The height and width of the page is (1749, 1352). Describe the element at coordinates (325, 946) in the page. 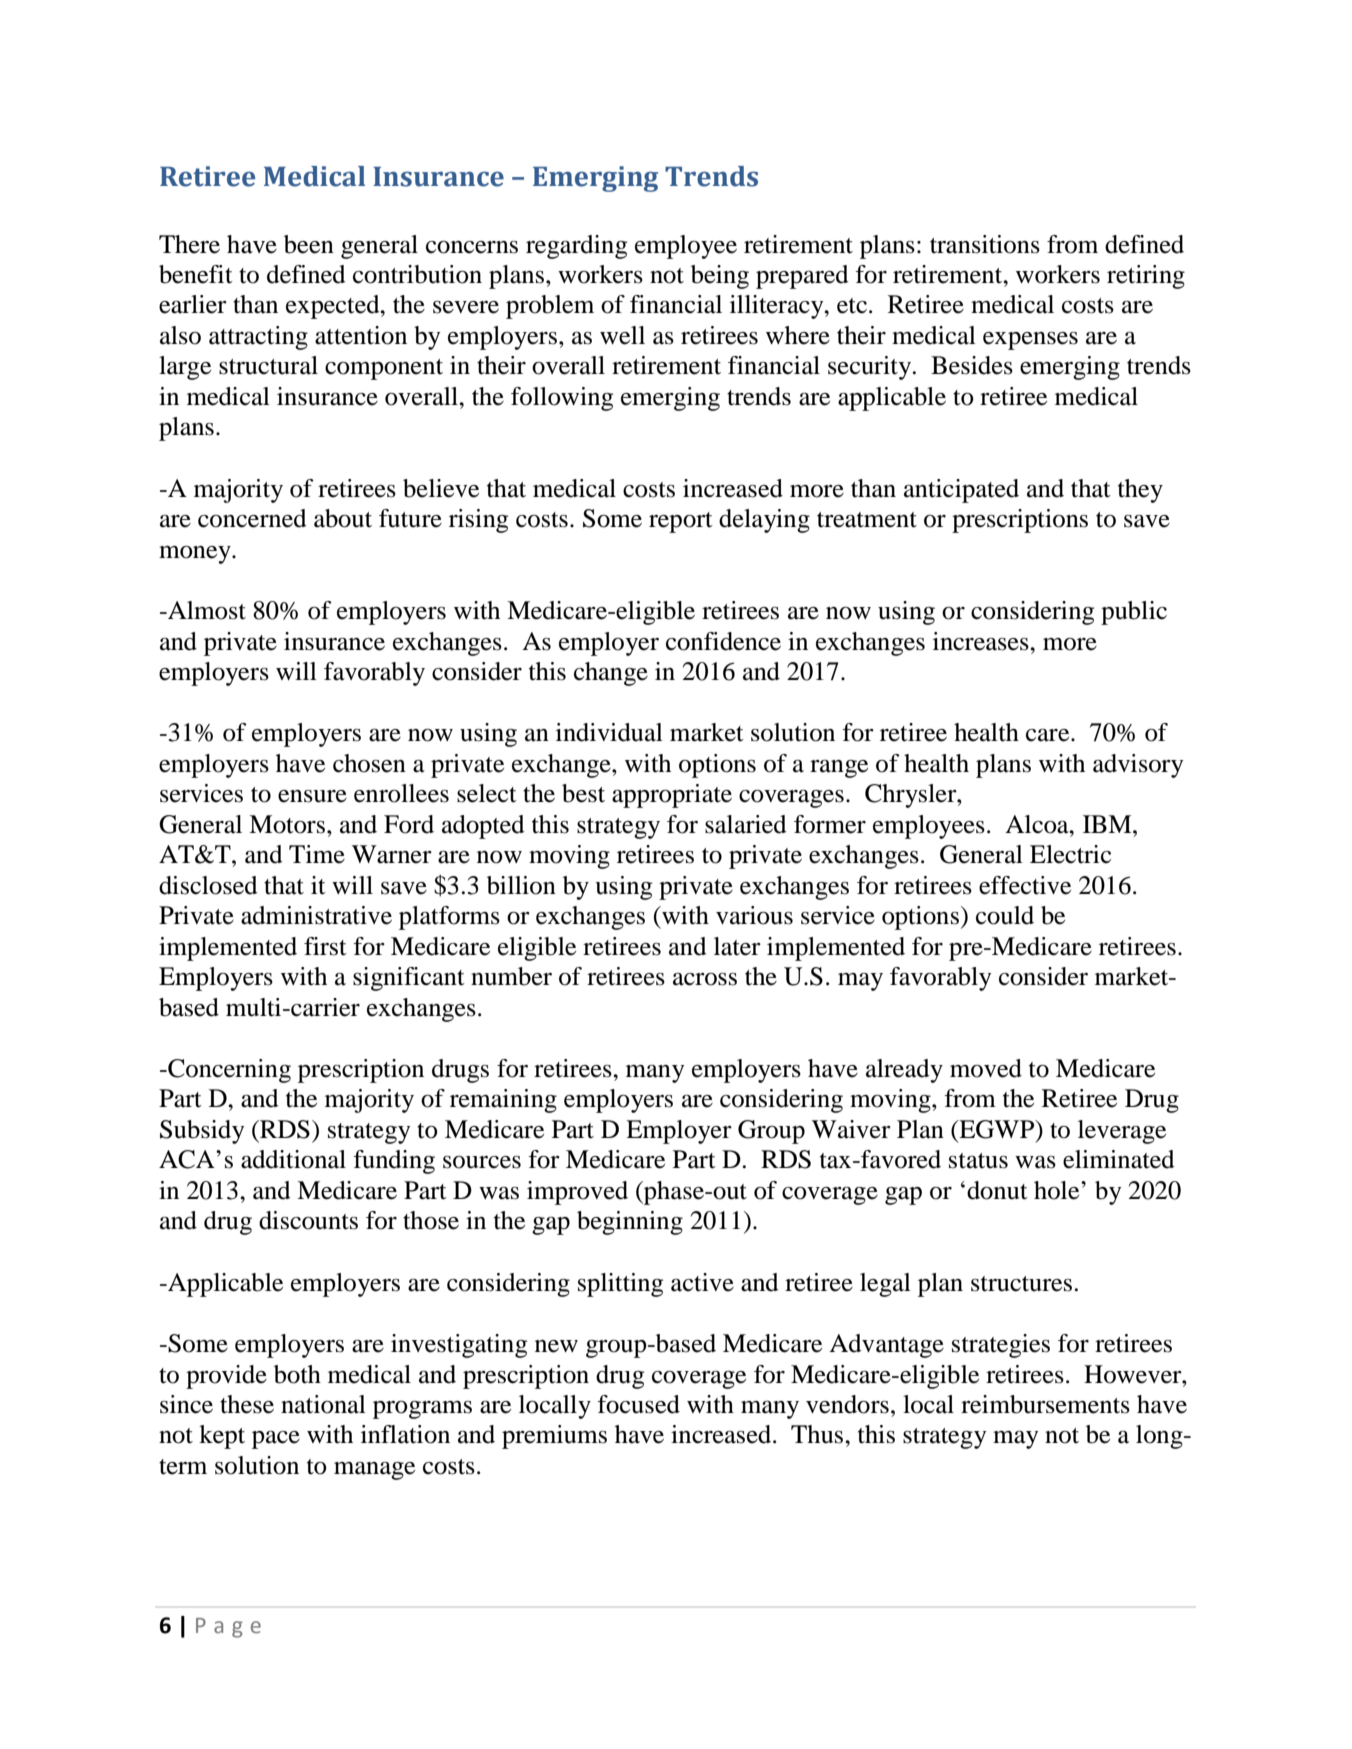

I see `first` at that location.
